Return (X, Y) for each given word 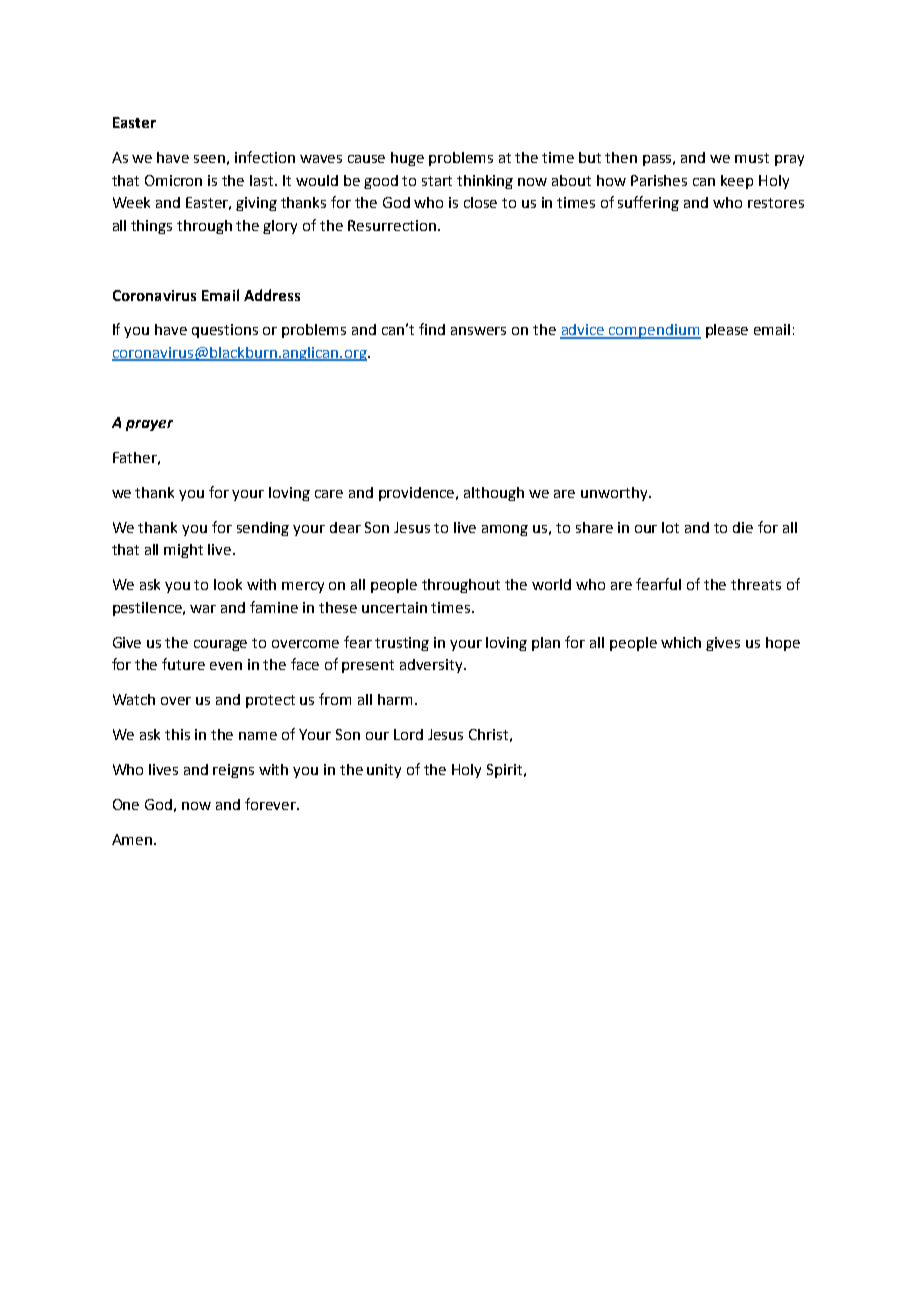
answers (478, 331)
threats (756, 584)
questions (225, 331)
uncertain (394, 607)
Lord (408, 734)
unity (384, 771)
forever (272, 804)
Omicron (173, 180)
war (203, 609)
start (437, 181)
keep (737, 182)
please (727, 331)
